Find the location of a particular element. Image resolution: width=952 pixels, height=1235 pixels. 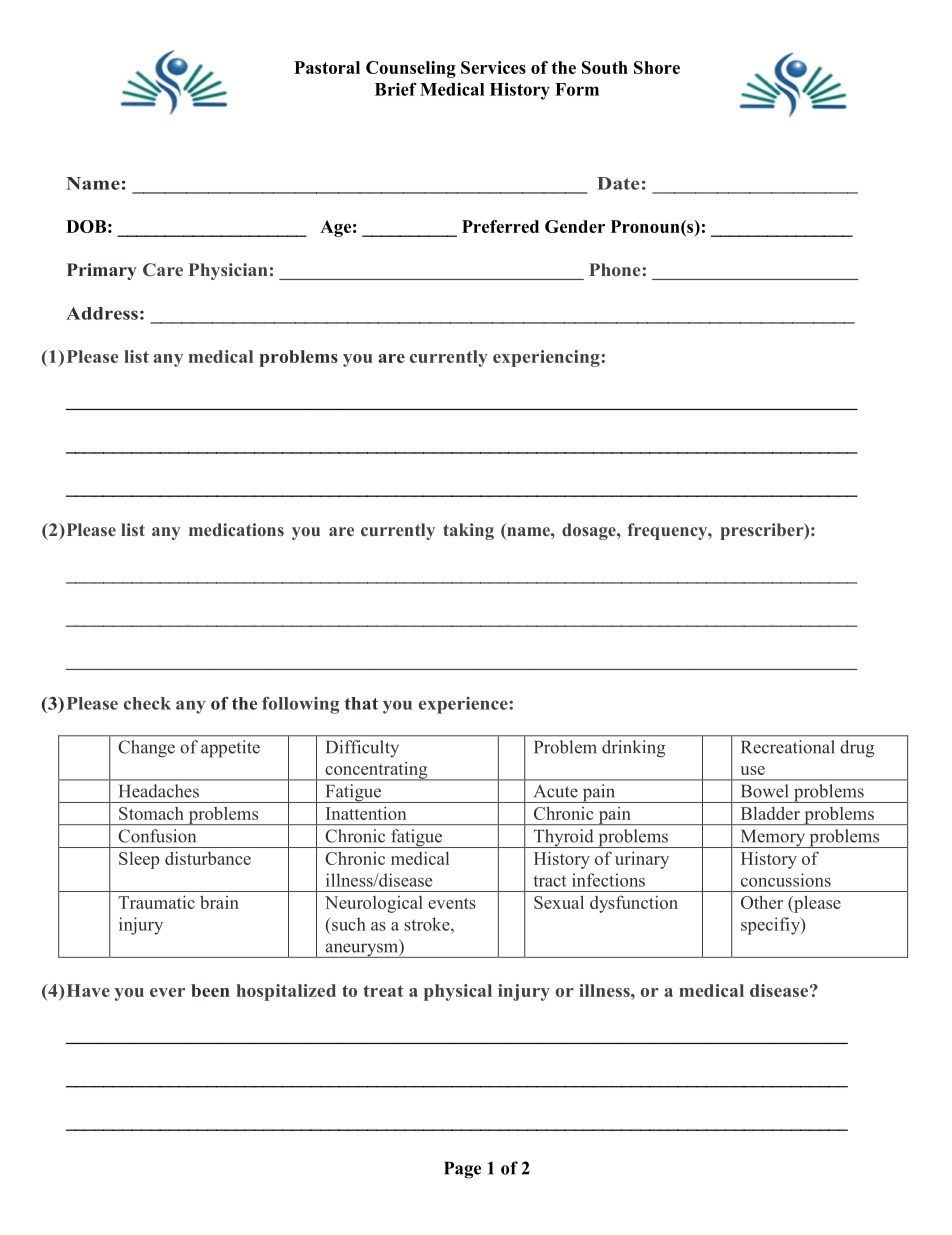

ever is located at coordinates (167, 992).
